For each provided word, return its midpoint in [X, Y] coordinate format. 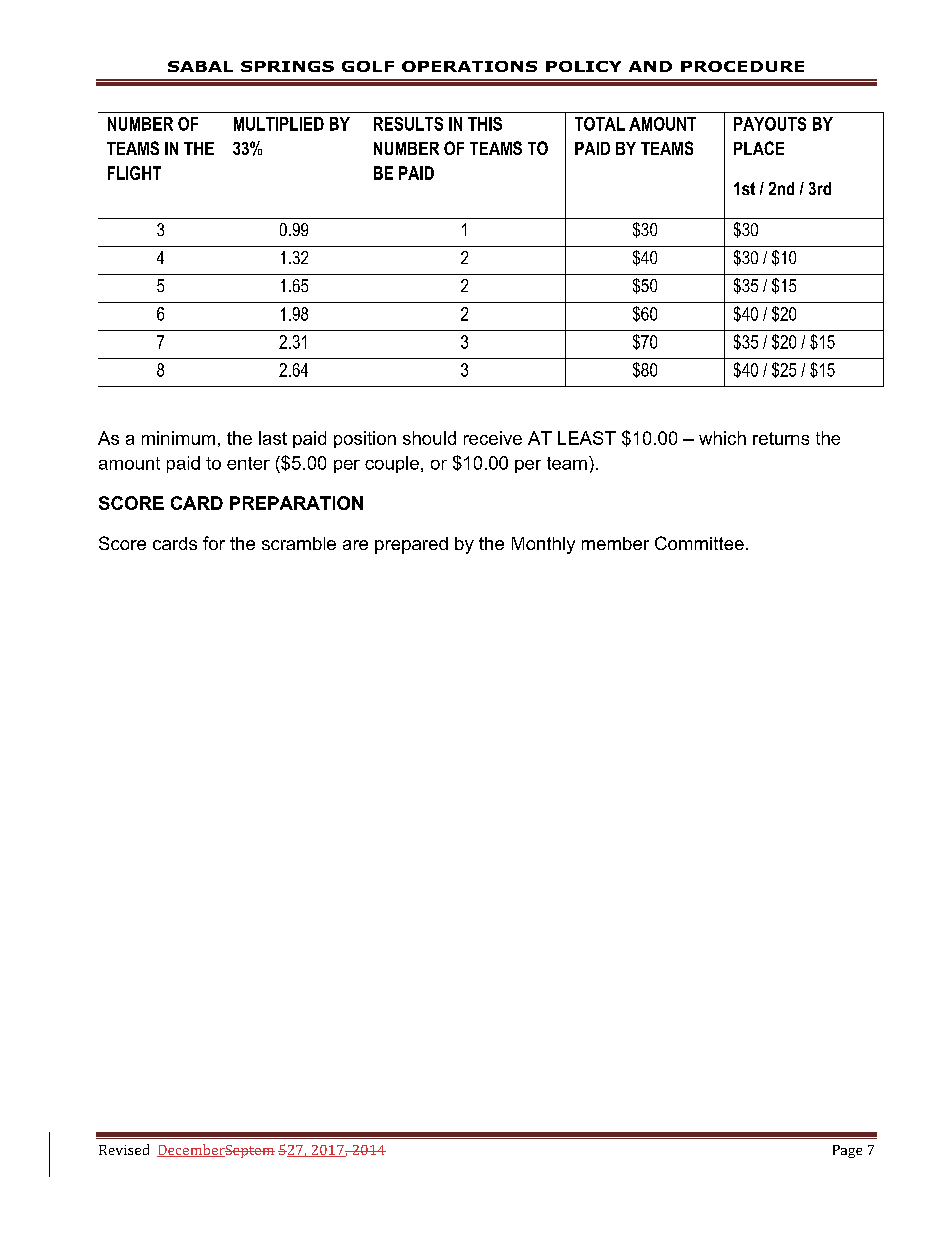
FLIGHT [134, 173]
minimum [178, 438]
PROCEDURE [742, 66]
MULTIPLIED [279, 124]
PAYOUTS [770, 124]
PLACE [759, 148]
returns [781, 438]
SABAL [200, 66]
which [722, 438]
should [429, 438]
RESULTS [408, 124]
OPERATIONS [469, 66]
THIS [485, 124]
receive [493, 438]
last [273, 438]
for [214, 543]
